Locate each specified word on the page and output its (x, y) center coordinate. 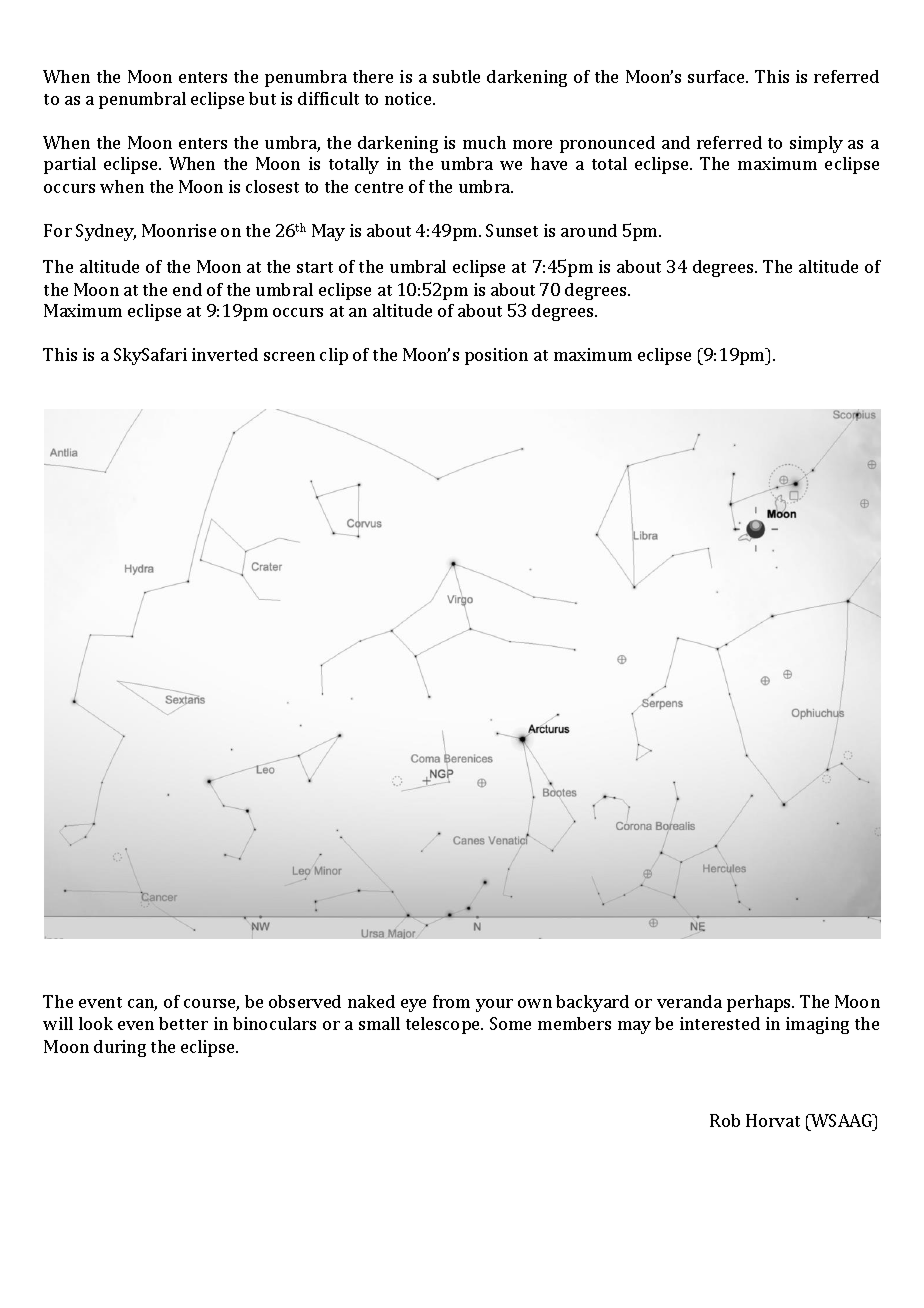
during (120, 1048)
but (262, 98)
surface (717, 76)
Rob (725, 1120)
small (379, 1023)
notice (410, 98)
